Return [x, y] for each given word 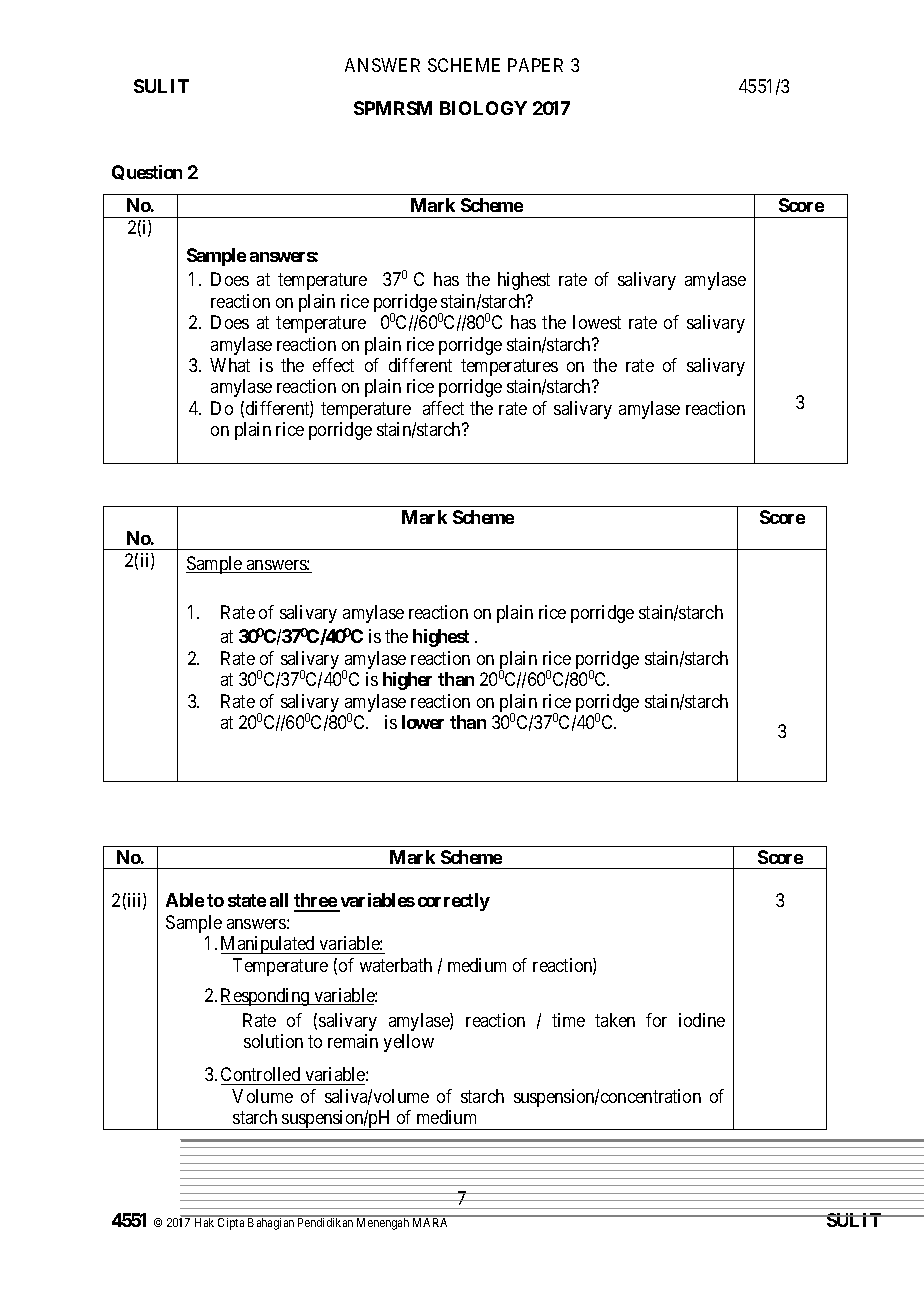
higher [407, 681]
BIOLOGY [483, 108]
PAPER [535, 65]
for [656, 1020]
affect [443, 408]
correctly [454, 902]
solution [273, 1041]
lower [423, 722]
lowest [597, 322]
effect [333, 365]
